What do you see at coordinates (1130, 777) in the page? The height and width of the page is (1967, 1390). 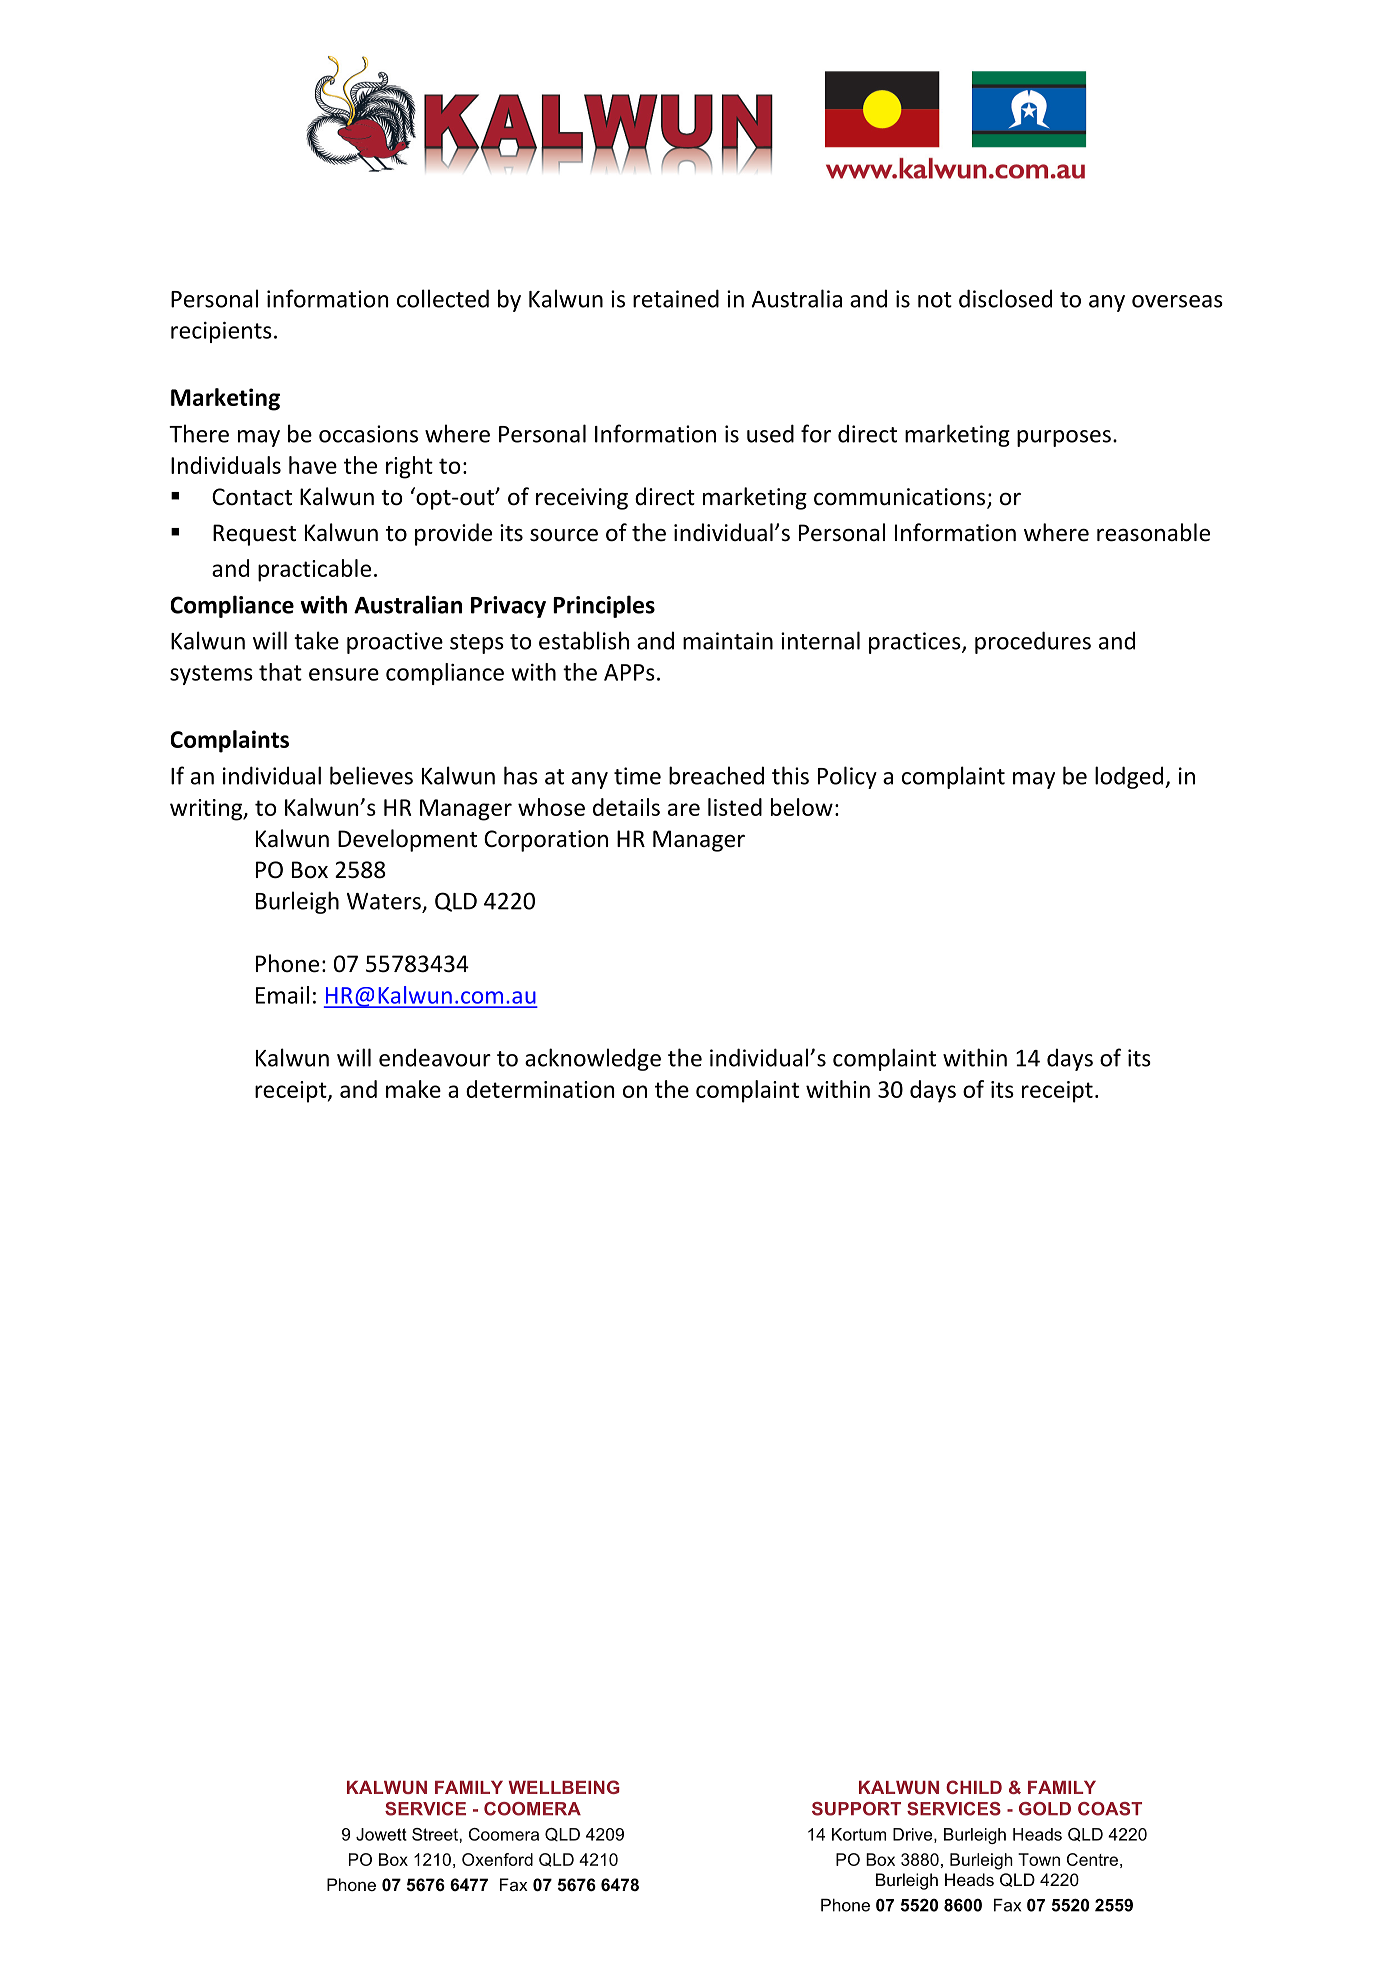 I see `lodged` at bounding box center [1130, 777].
